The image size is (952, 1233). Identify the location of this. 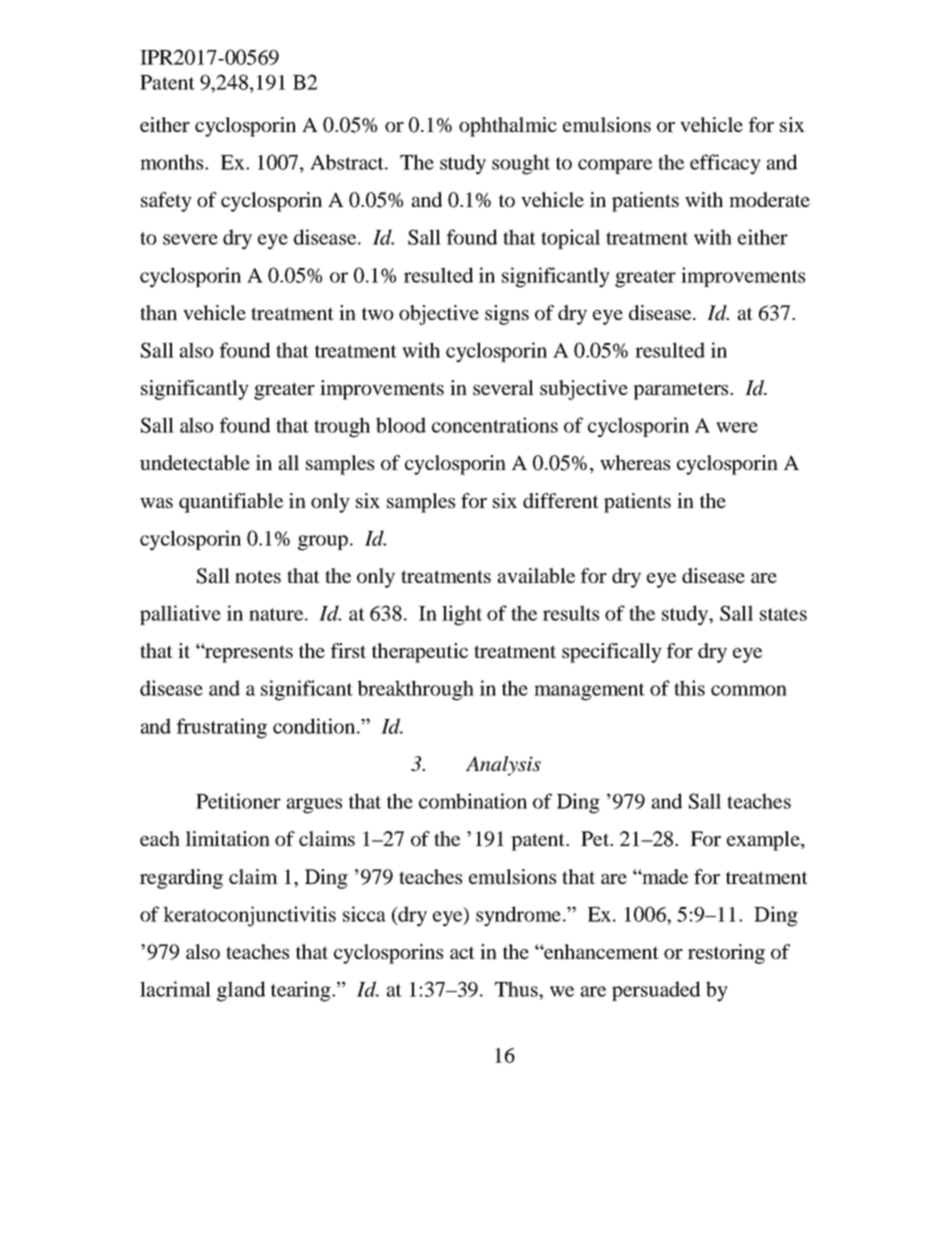
(689, 688).
